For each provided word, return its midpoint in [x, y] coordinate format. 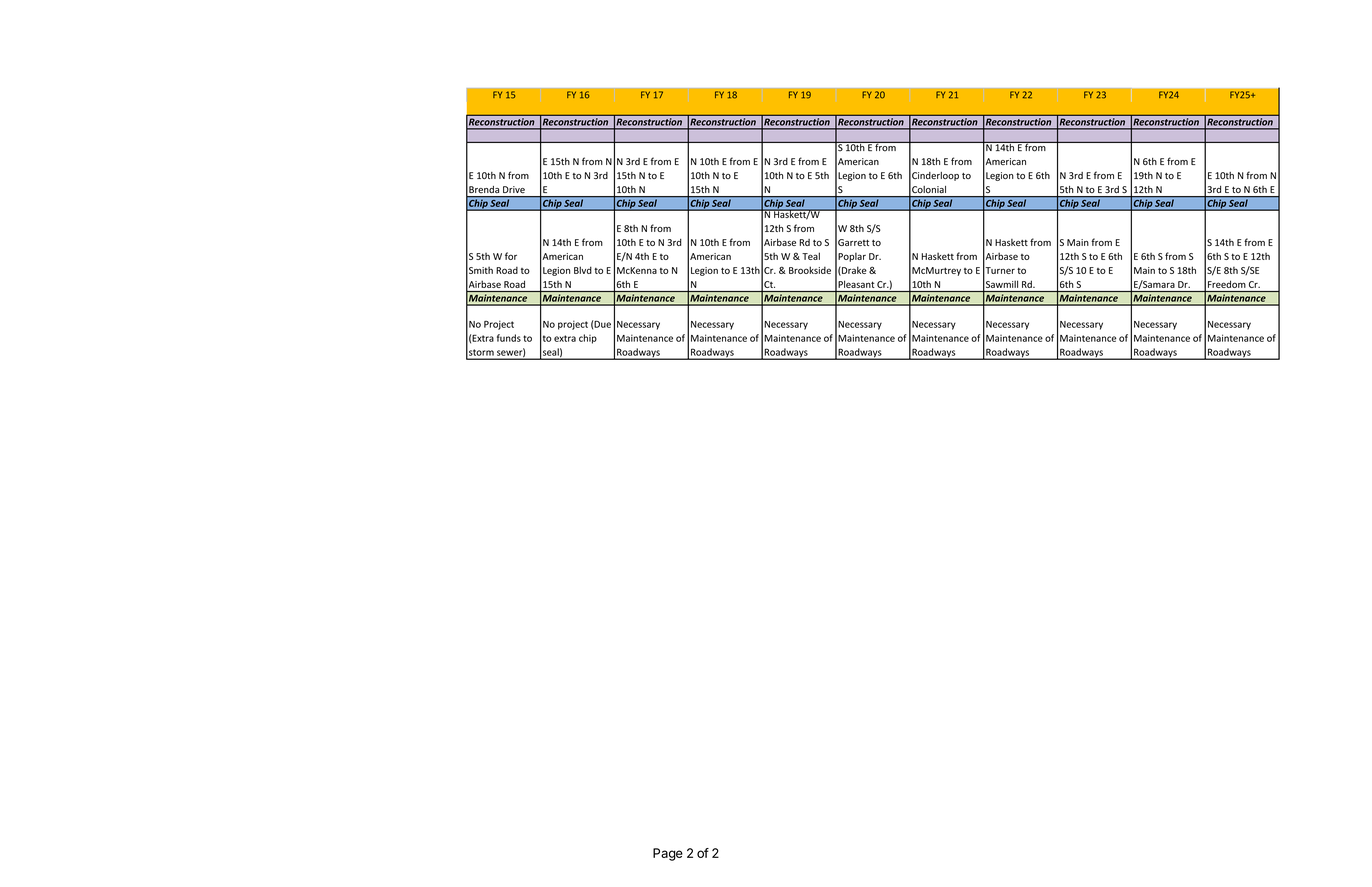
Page [668, 854]
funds [509, 338]
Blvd [583, 270]
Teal [811, 256]
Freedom [1227, 284]
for [511, 256]
